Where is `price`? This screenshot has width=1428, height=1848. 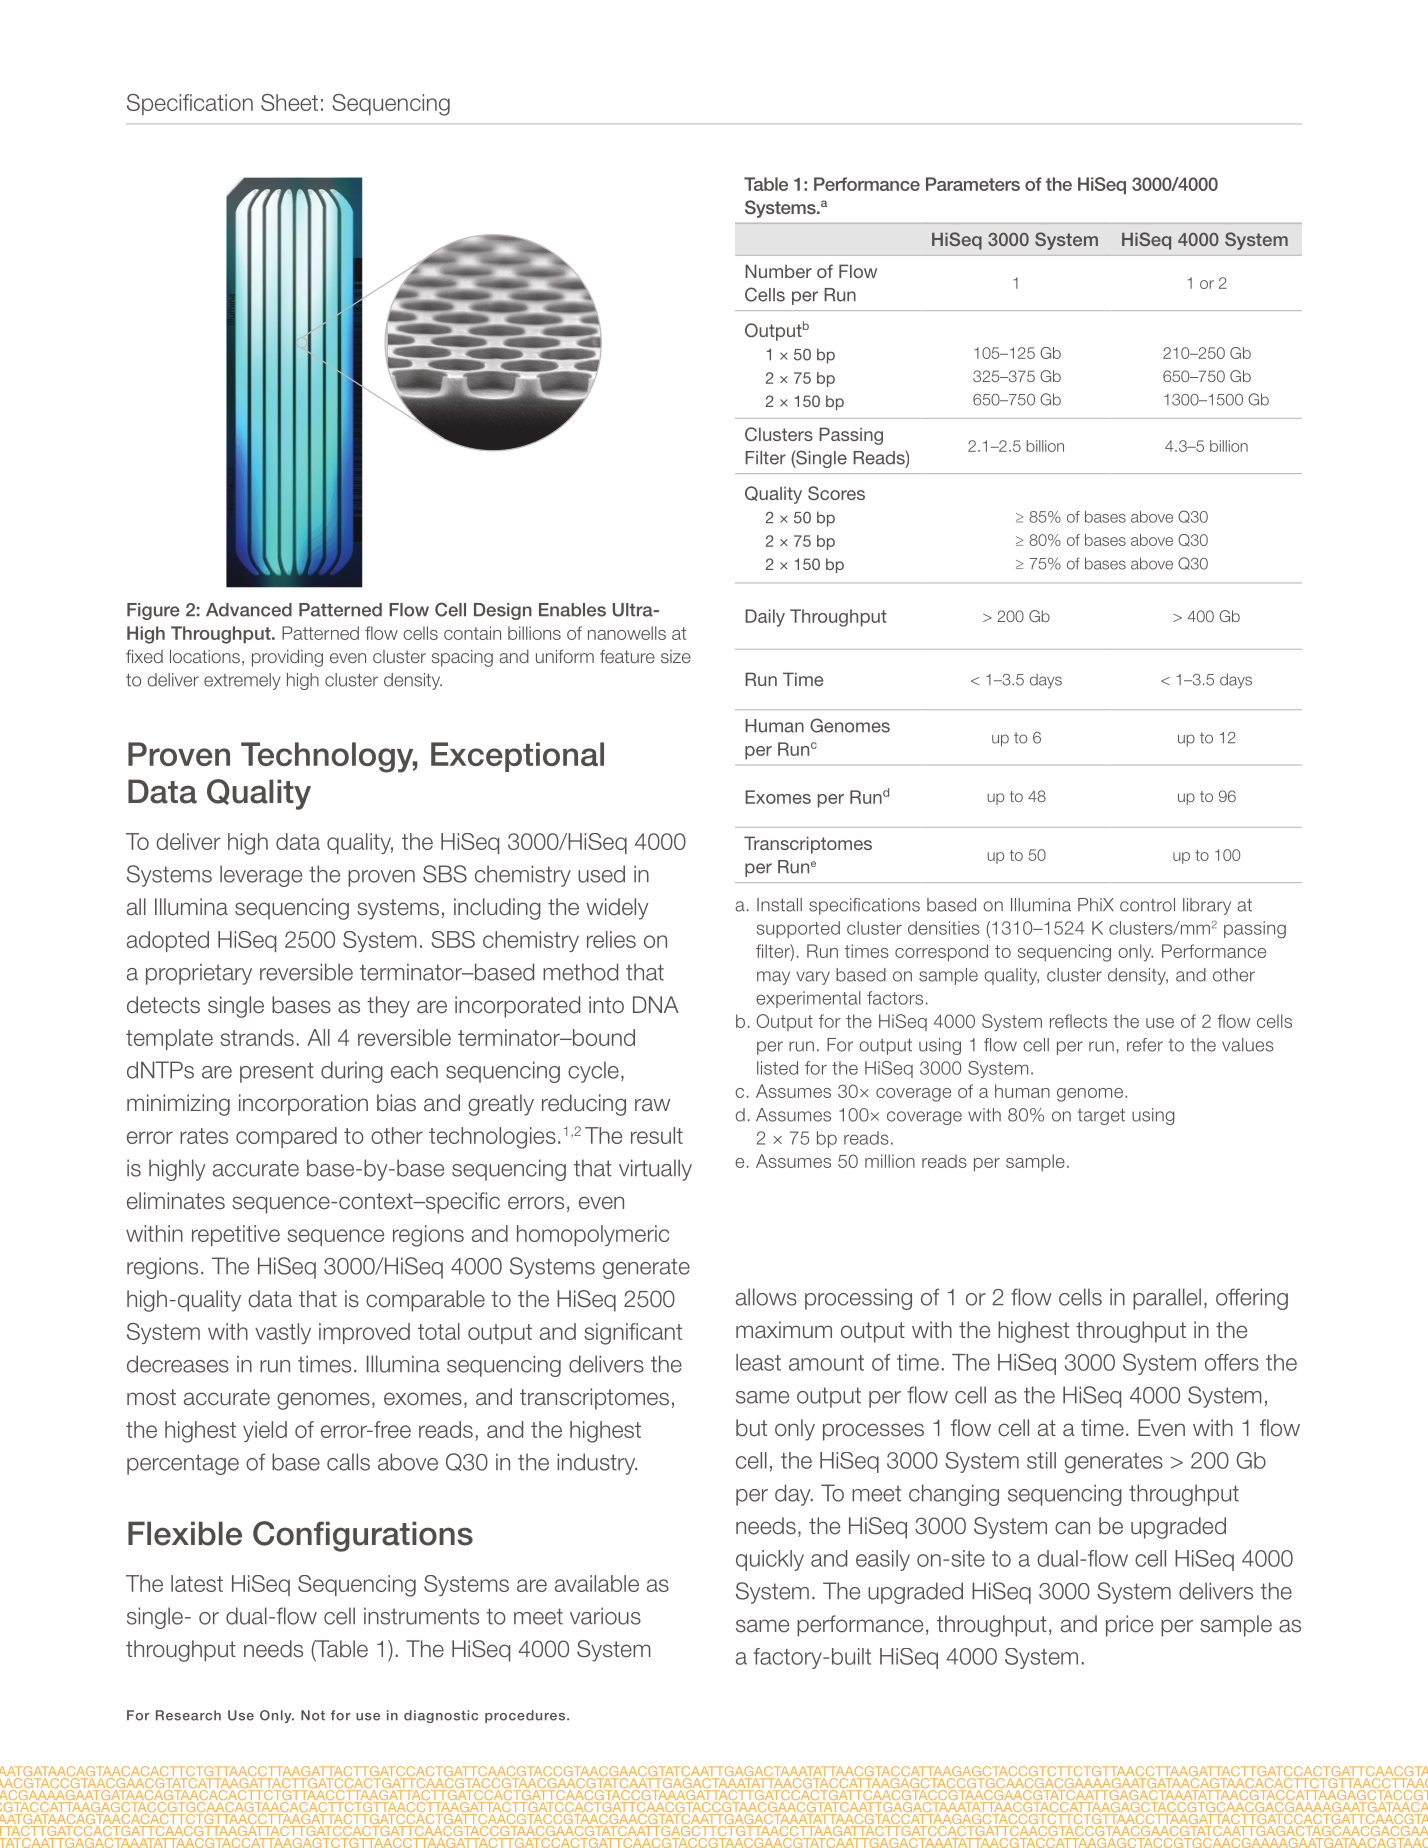
price is located at coordinates (1129, 1626).
